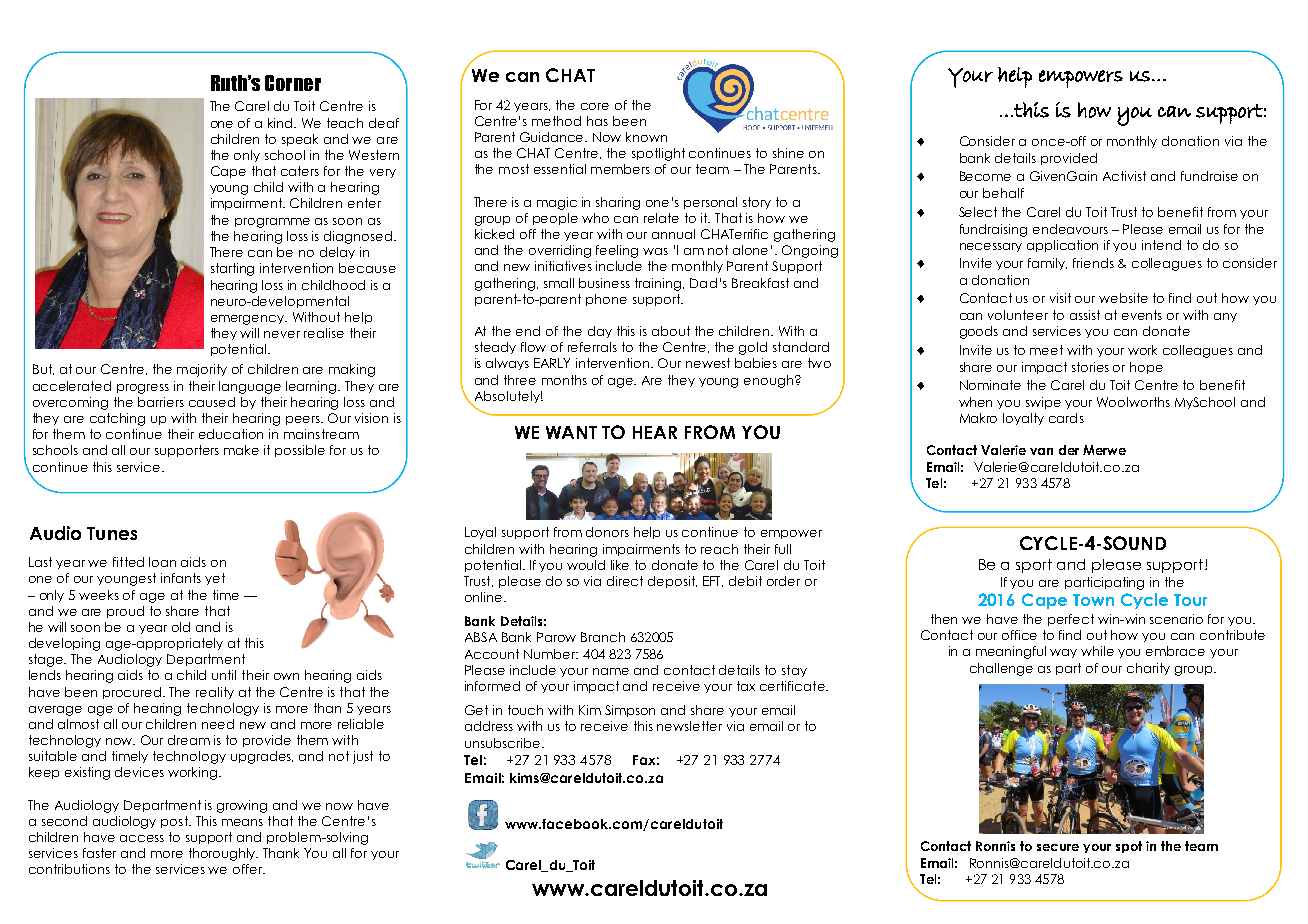  What do you see at coordinates (142, 838) in the document?
I see `access` at bounding box center [142, 838].
